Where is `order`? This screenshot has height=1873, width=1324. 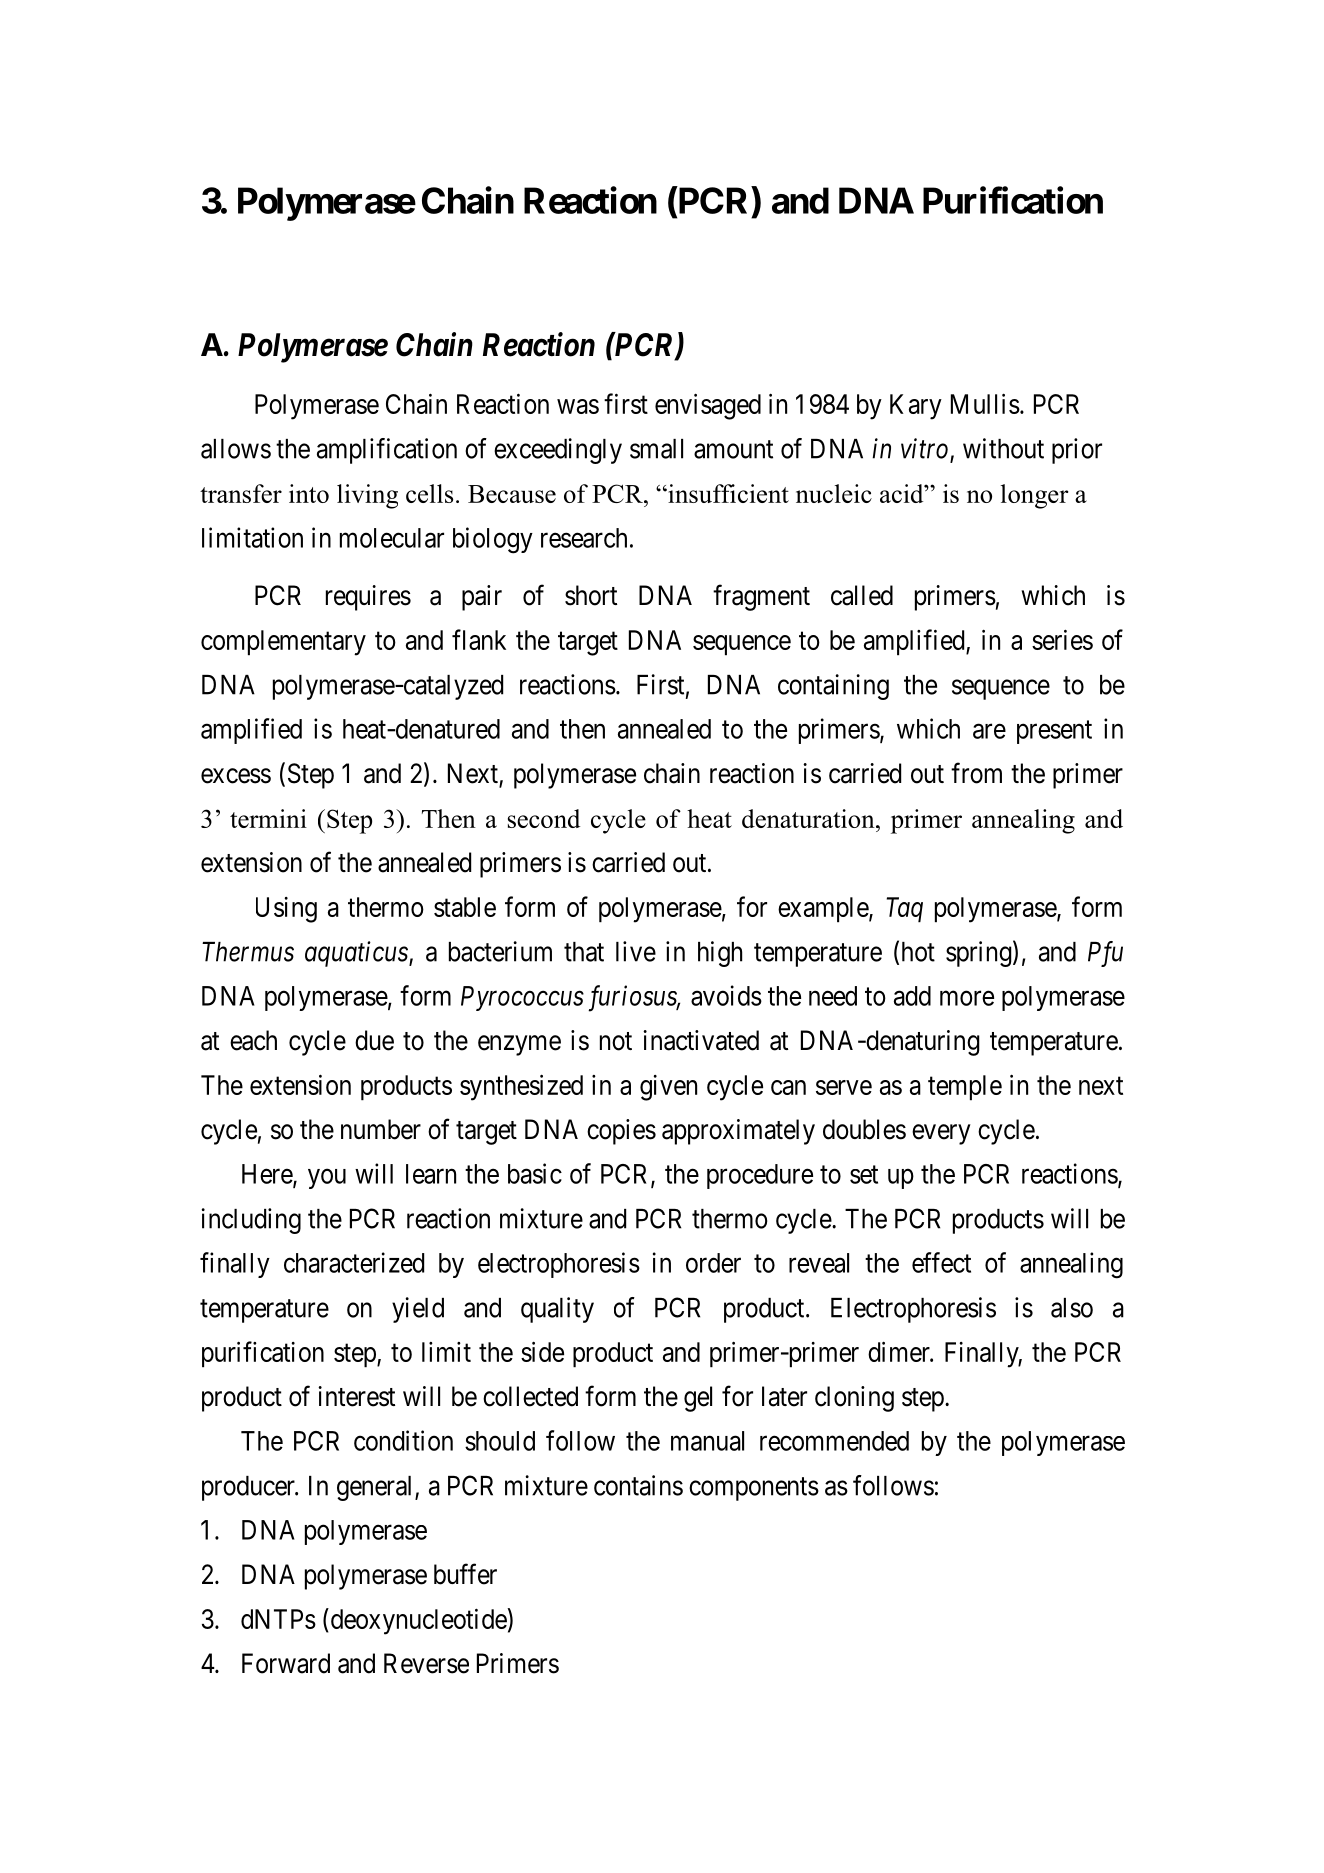 order is located at coordinates (713, 1263).
